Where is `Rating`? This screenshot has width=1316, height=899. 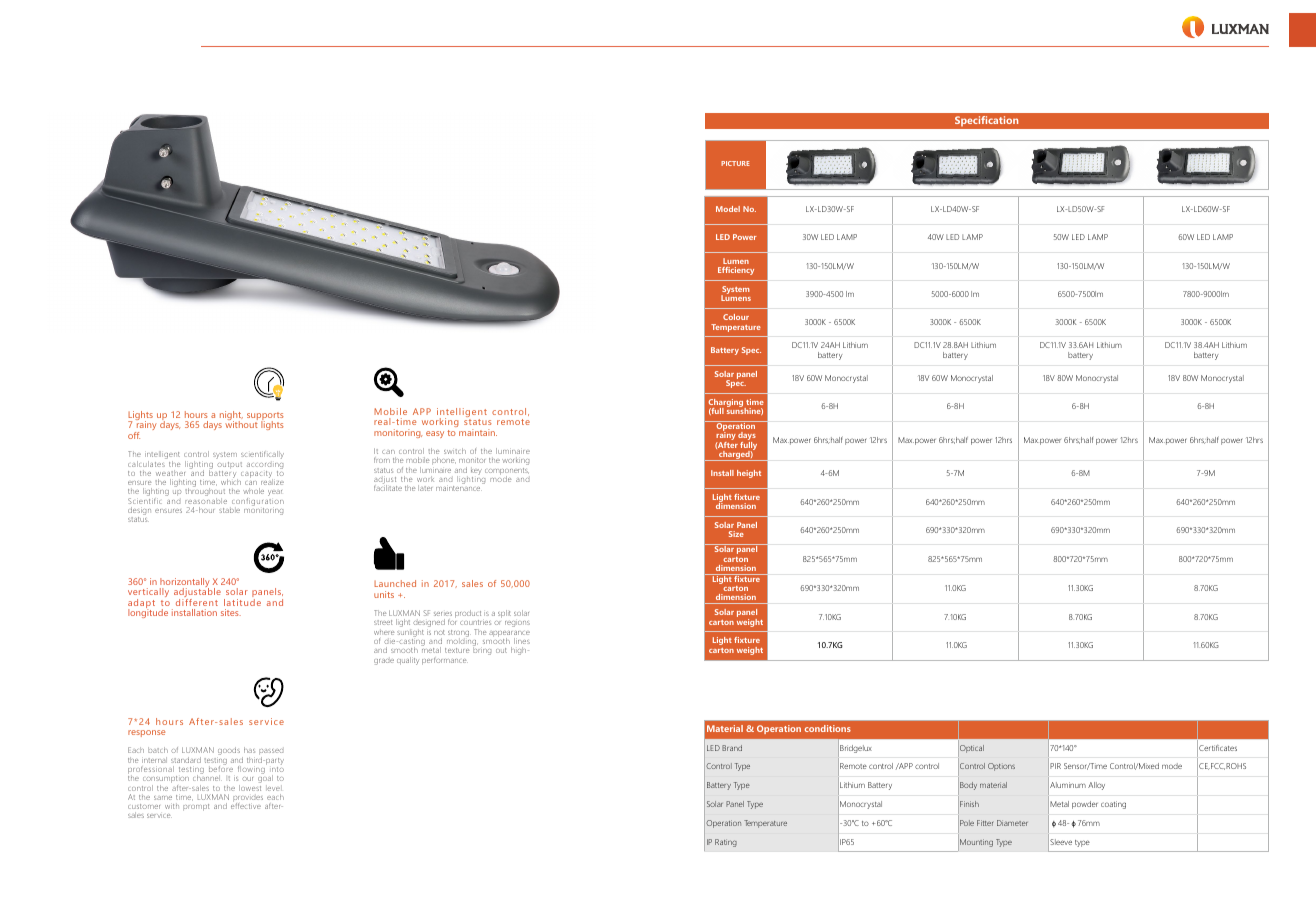 Rating is located at coordinates (726, 843).
